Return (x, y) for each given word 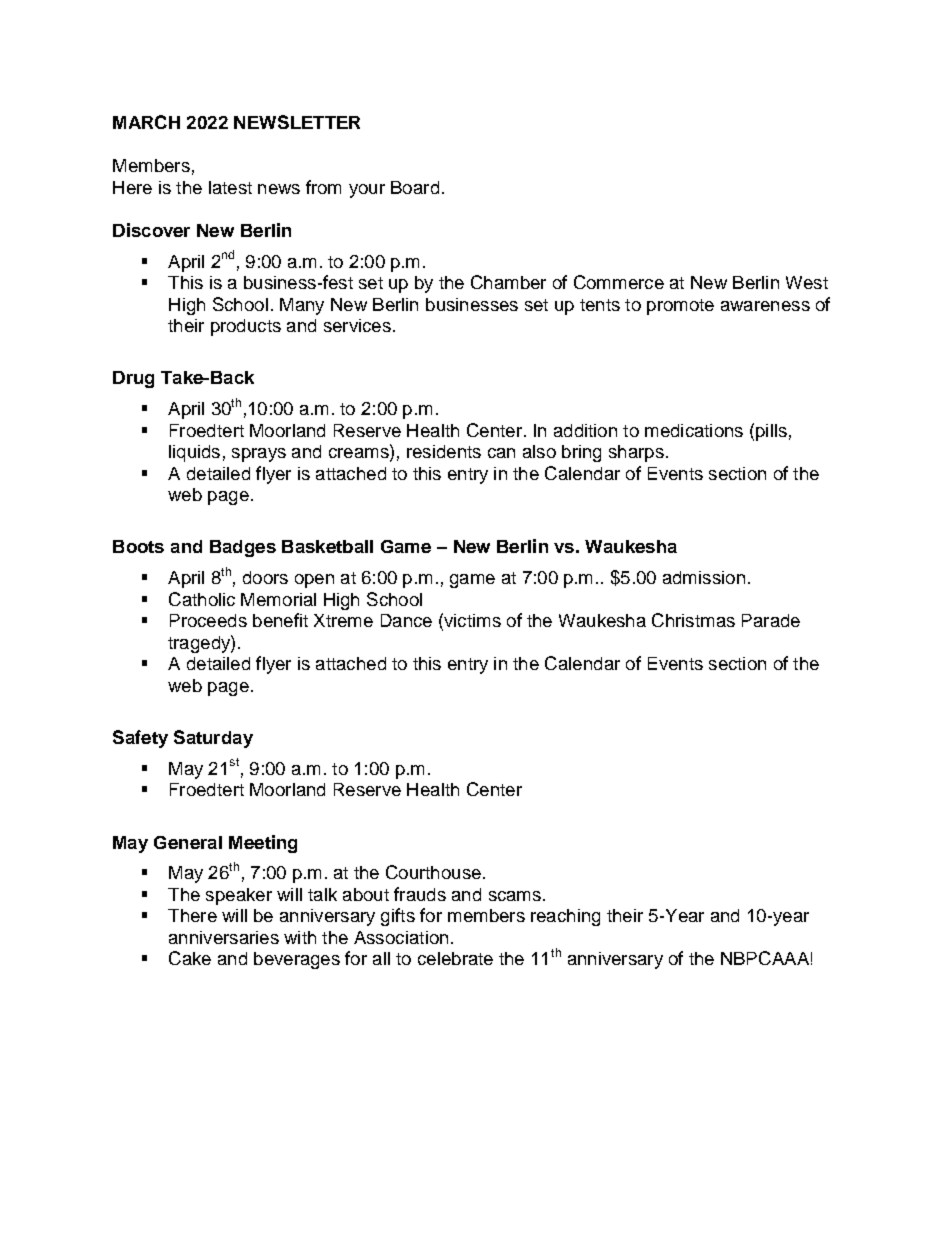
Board (415, 187)
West (807, 282)
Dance (406, 620)
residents (444, 451)
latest (230, 187)
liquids (194, 453)
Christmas (693, 620)
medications (694, 430)
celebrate (455, 958)
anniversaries (224, 937)
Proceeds (208, 620)
